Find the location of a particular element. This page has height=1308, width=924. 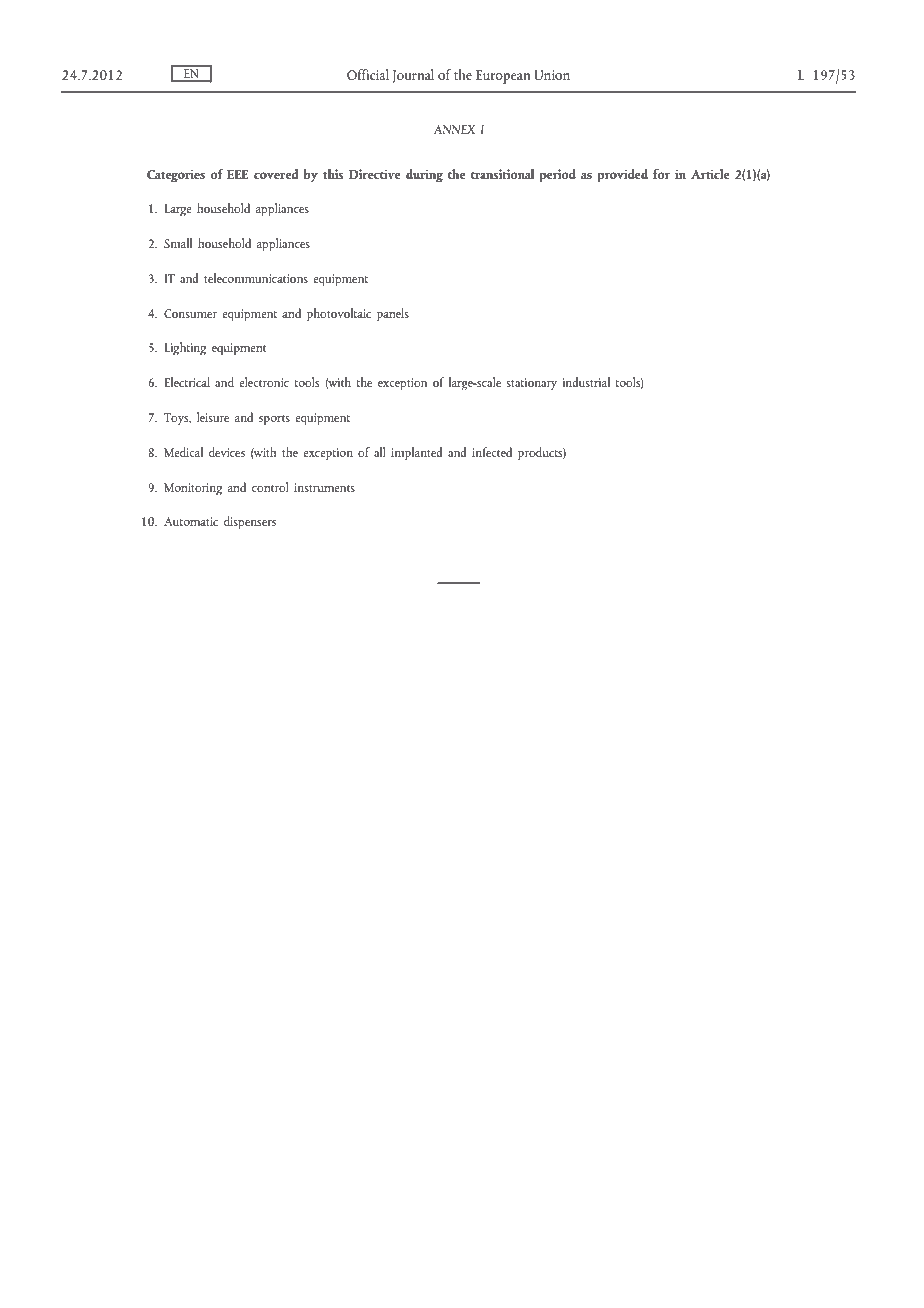

Official is located at coordinates (368, 74).
